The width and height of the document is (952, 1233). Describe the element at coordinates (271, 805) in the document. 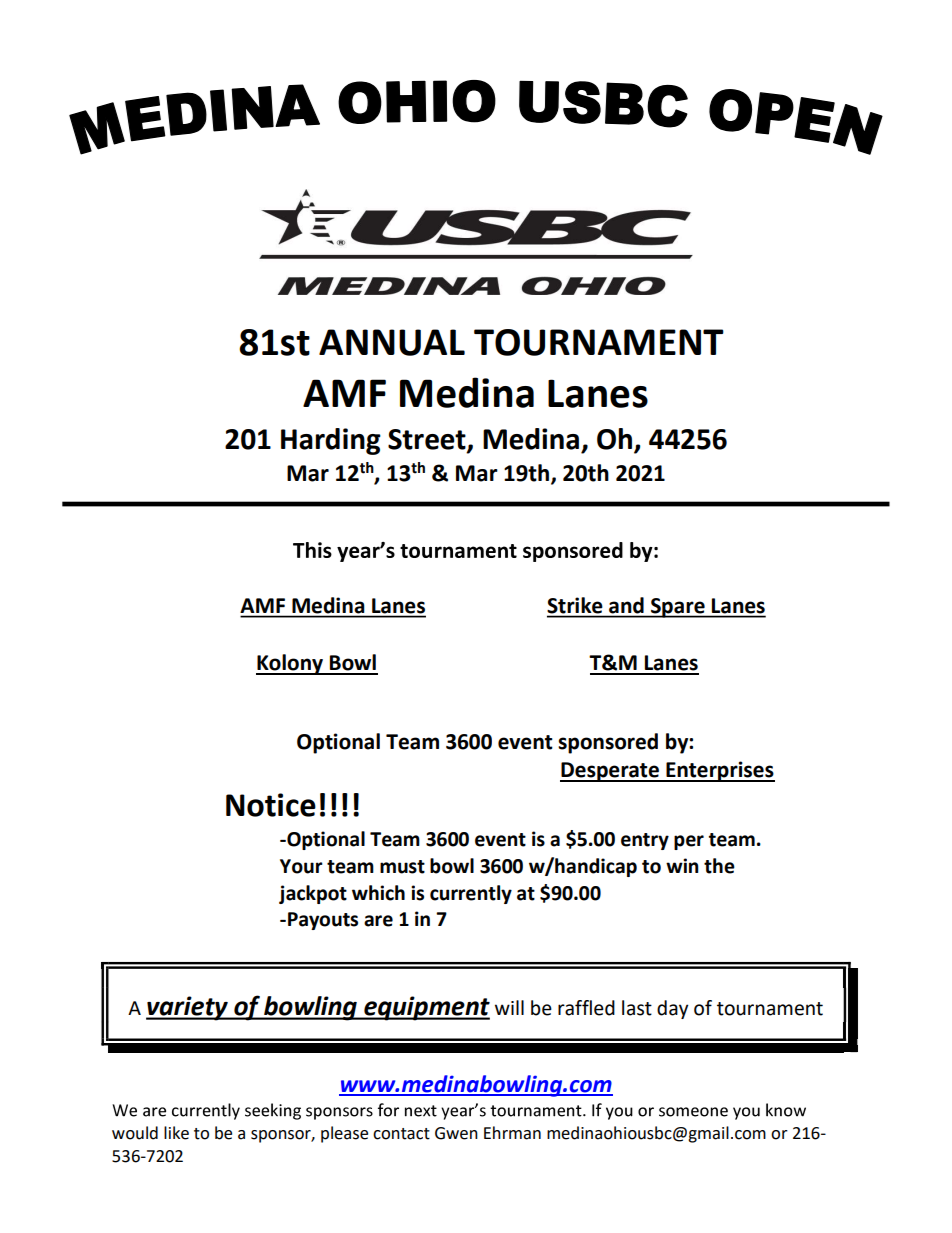

I see `Notice` at that location.
